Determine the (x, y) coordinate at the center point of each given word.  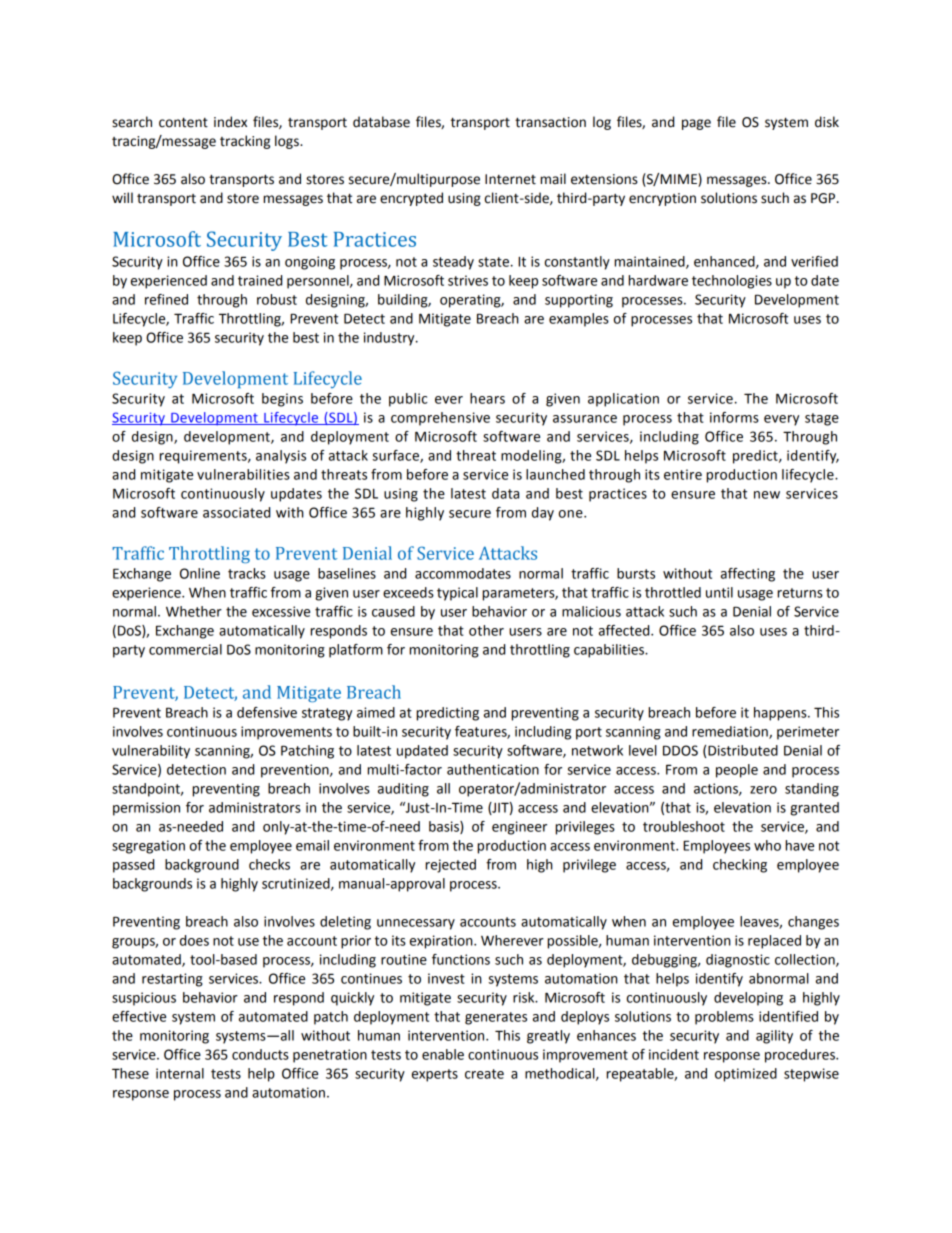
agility (774, 1037)
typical (457, 594)
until (719, 592)
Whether (194, 611)
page (696, 124)
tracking (245, 142)
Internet (510, 179)
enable (443, 1054)
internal (180, 1073)
